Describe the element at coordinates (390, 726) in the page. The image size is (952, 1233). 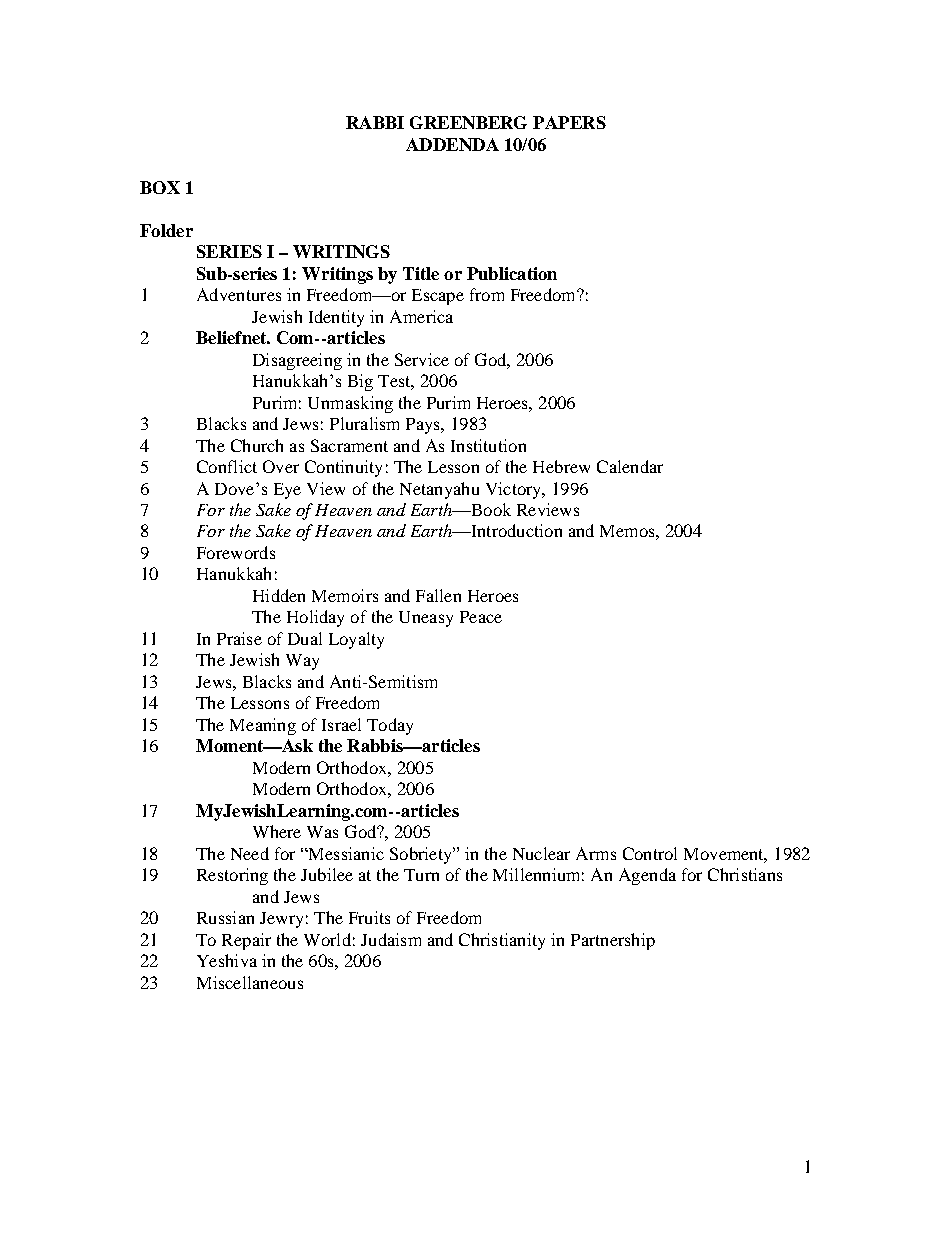
I see `Today` at that location.
